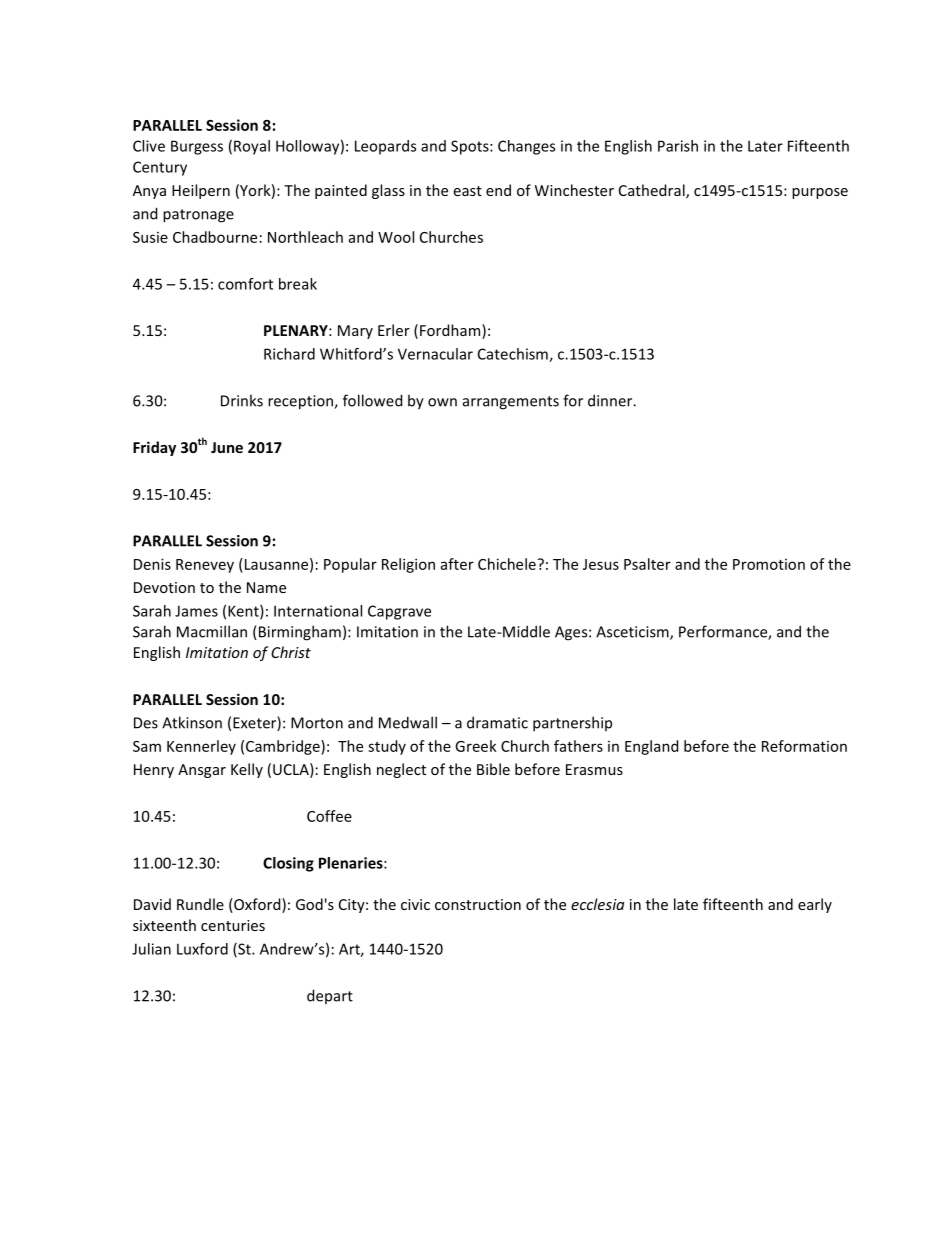  I want to click on Asceticism, so click(633, 633).
